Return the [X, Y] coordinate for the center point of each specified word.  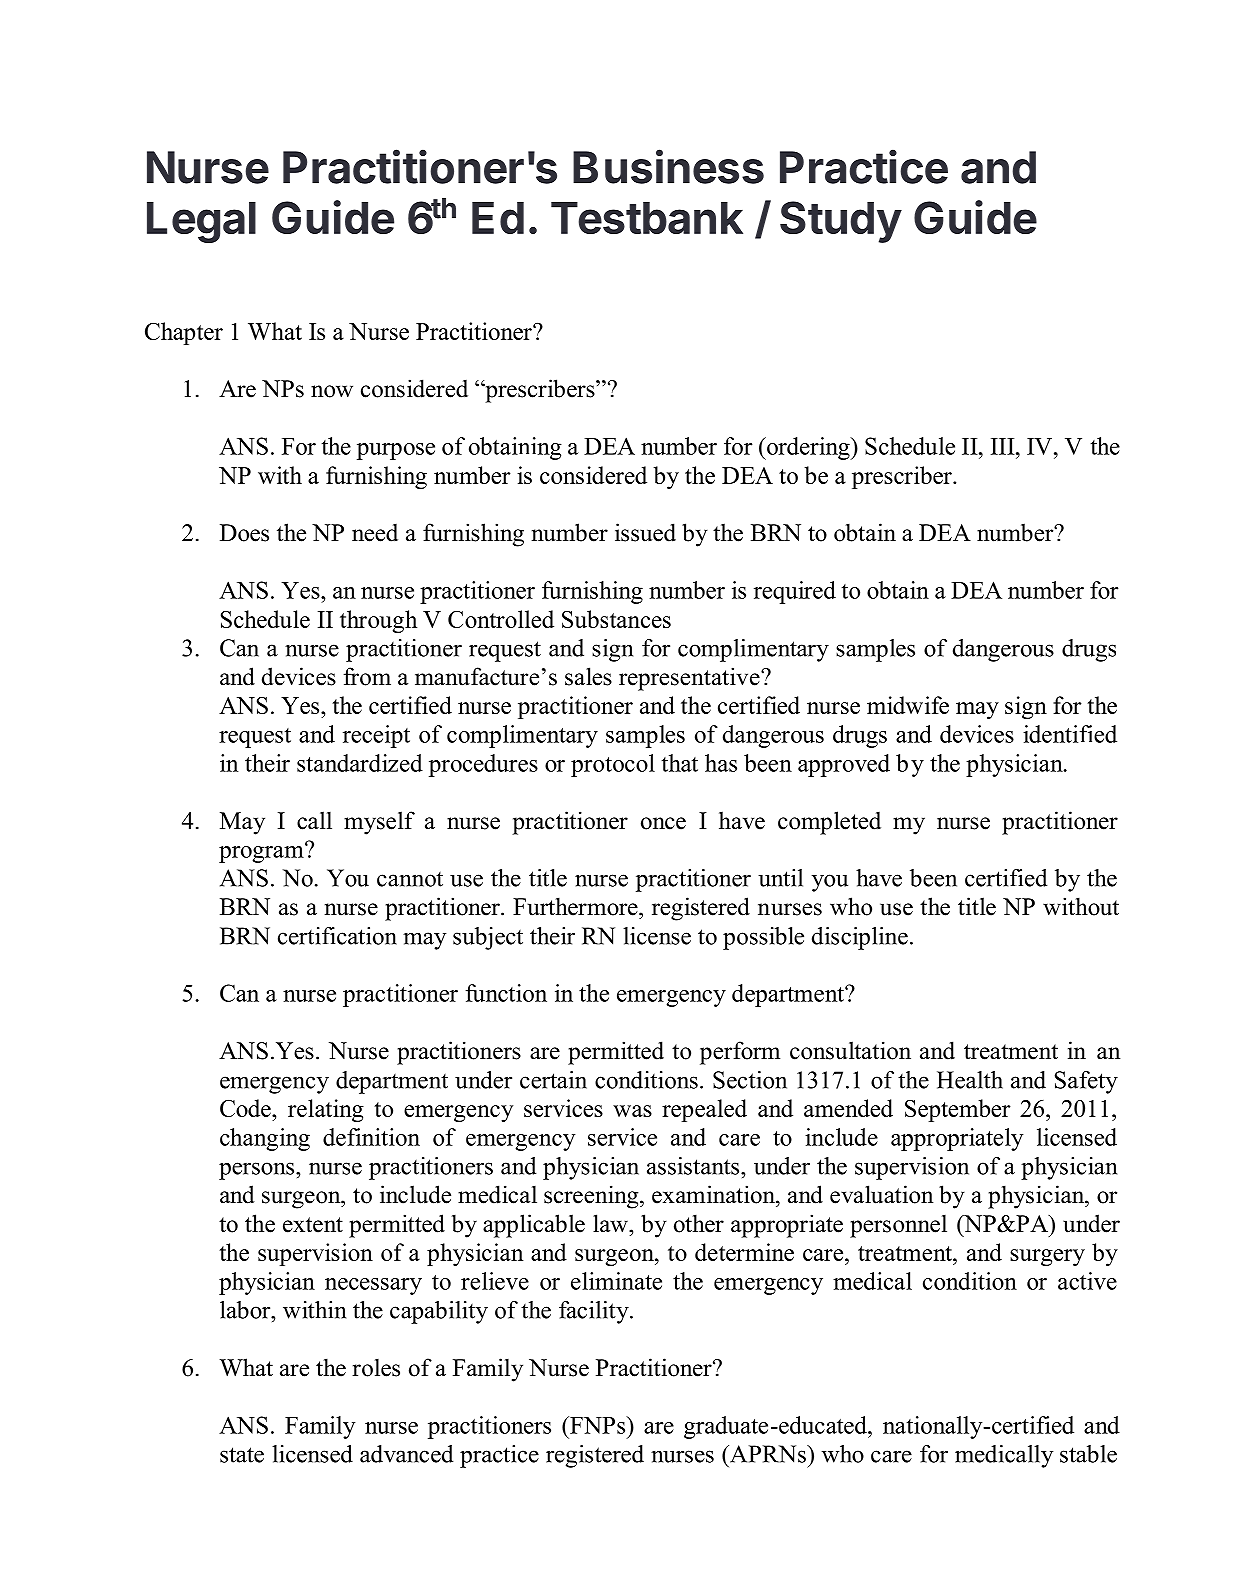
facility [595, 1312]
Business [668, 166]
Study [841, 222]
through [378, 621]
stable [1088, 1454]
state [242, 1455]
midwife [908, 705]
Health [970, 1080]
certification [337, 936]
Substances [616, 619]
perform [740, 1053]
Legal [201, 222]
